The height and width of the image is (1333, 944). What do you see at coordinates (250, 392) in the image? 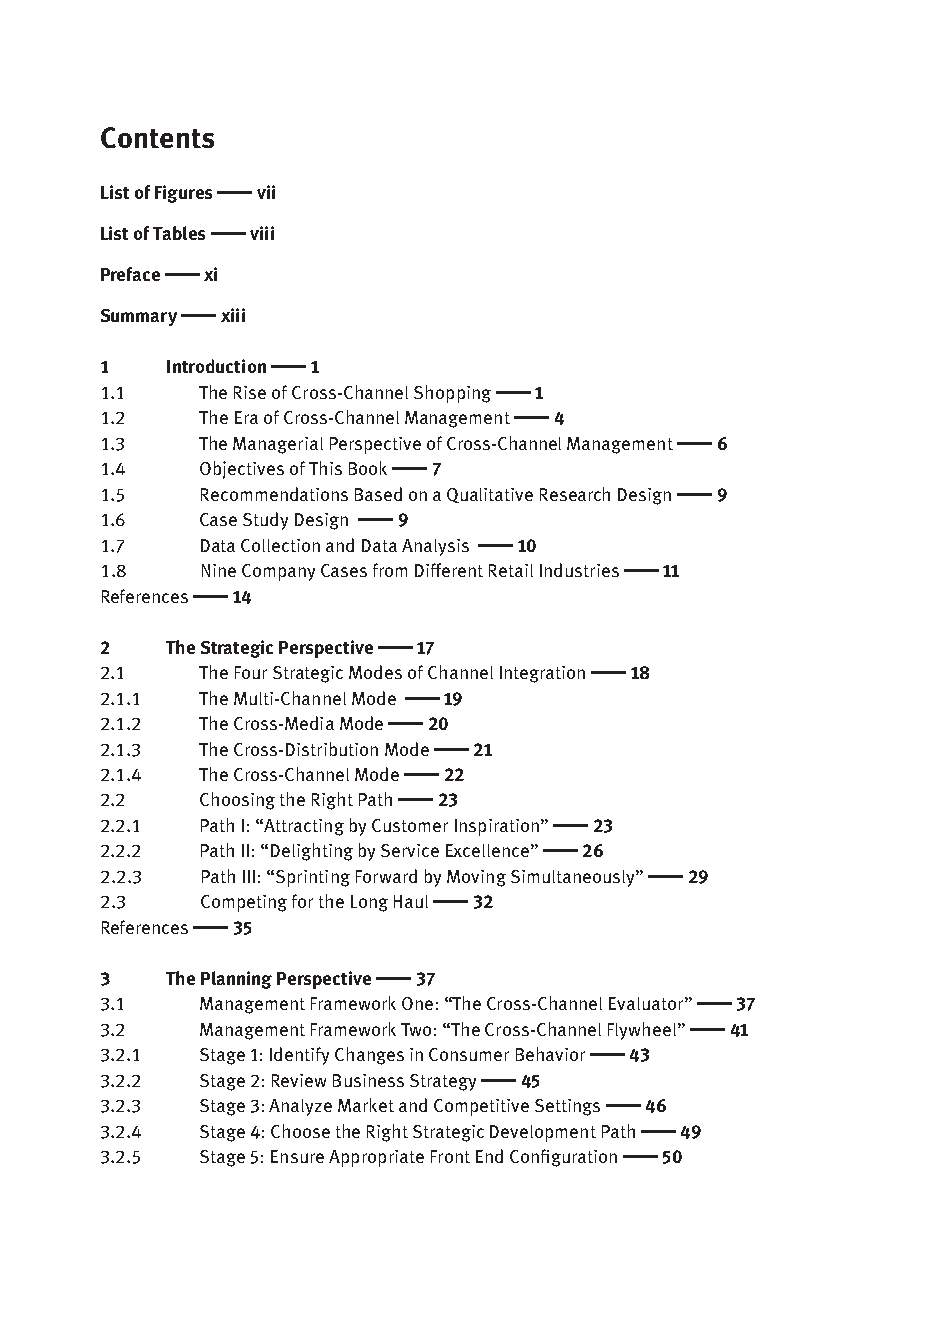
I see `Rise` at bounding box center [250, 392].
